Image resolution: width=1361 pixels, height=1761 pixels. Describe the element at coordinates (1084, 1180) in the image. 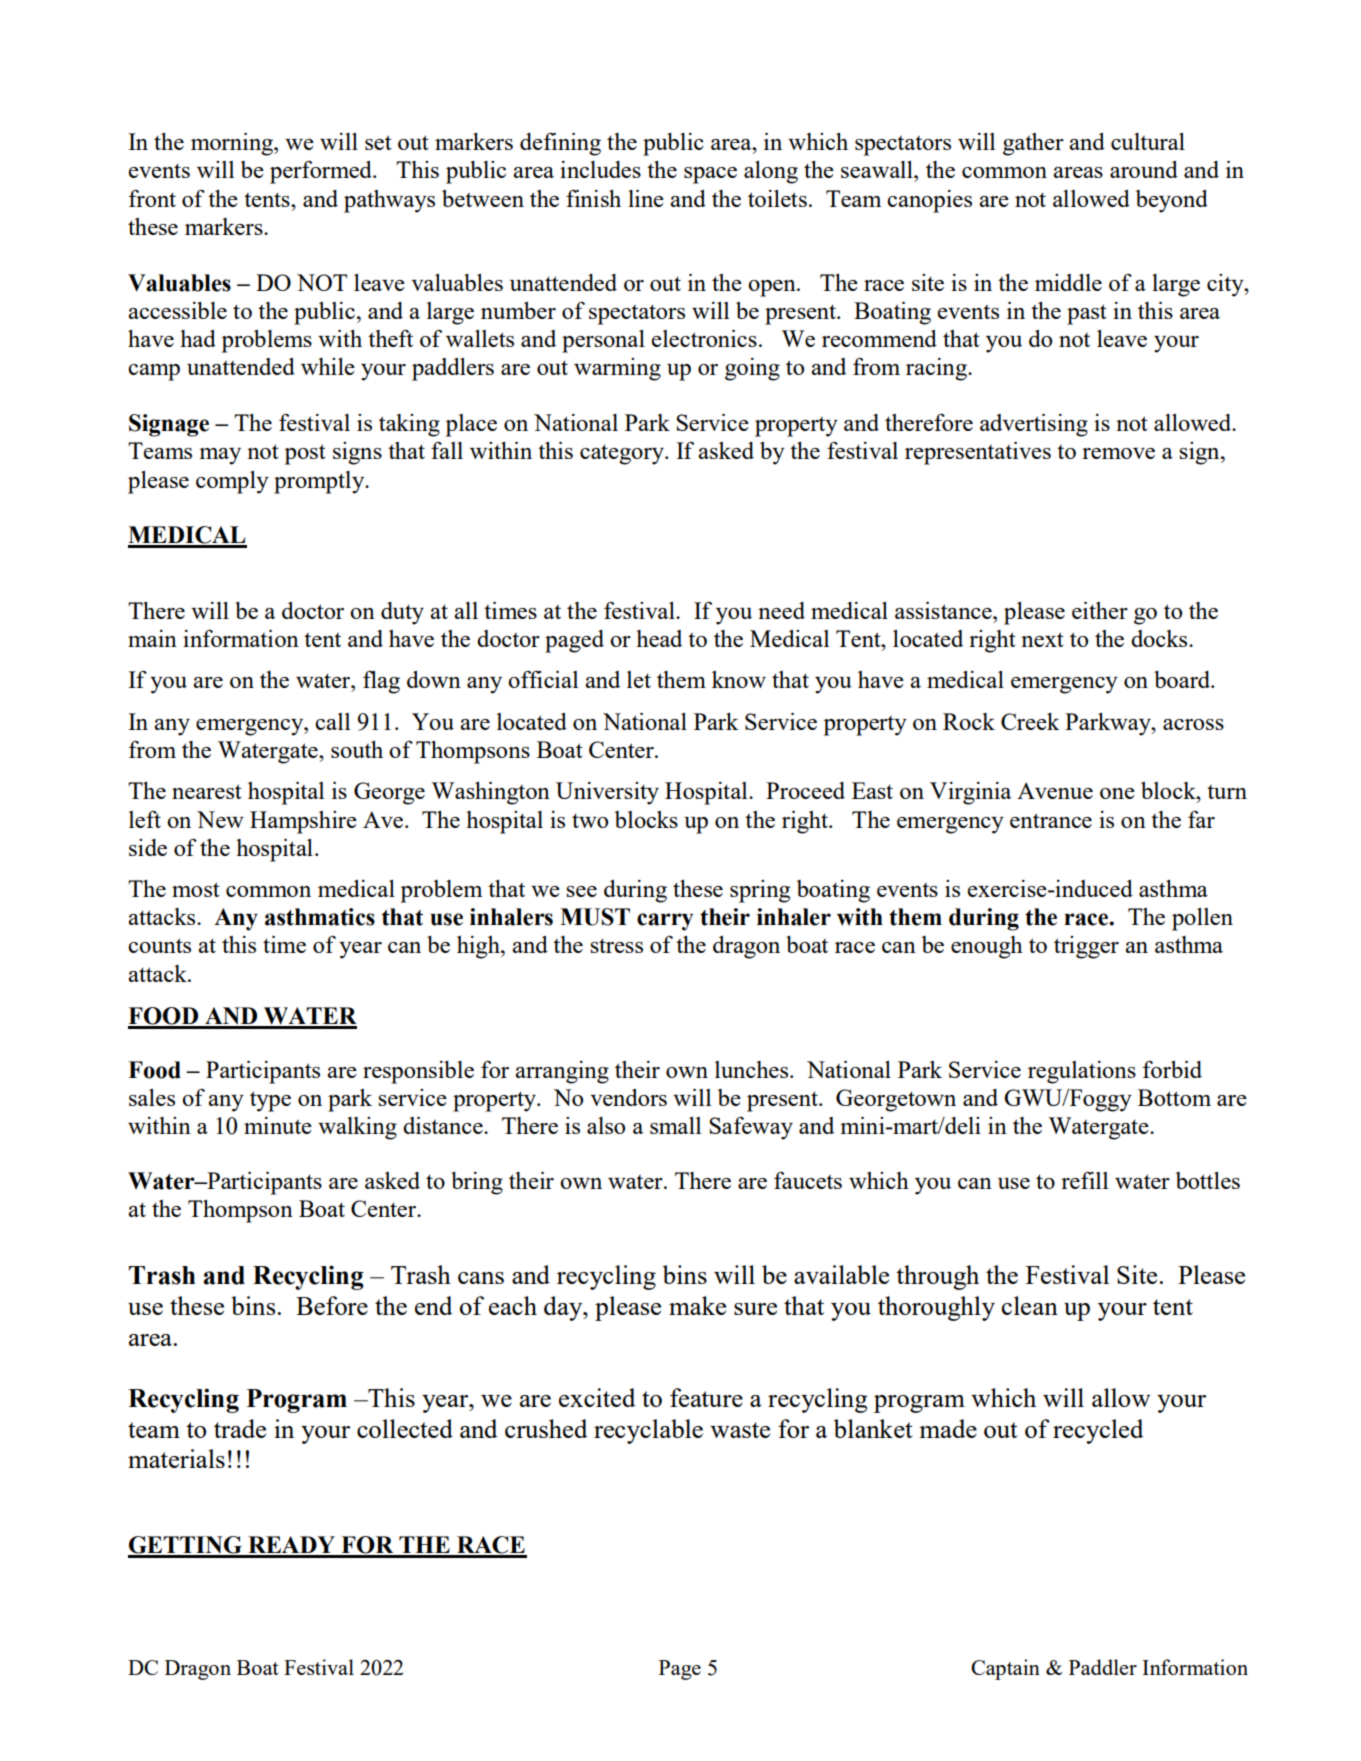

I see `refill` at that location.
